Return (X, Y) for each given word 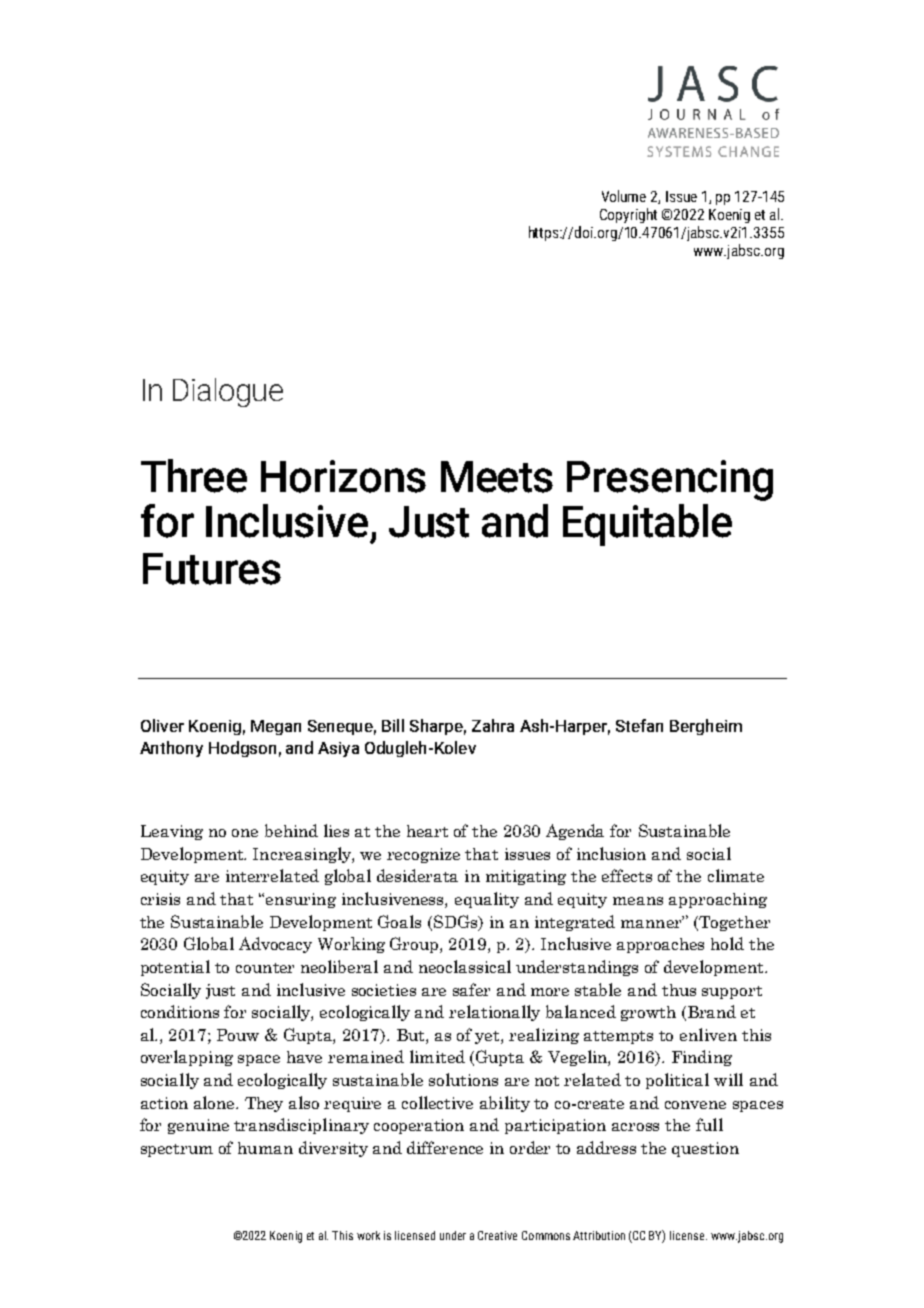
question (705, 1149)
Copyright (628, 215)
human (265, 1148)
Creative (497, 1235)
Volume (624, 196)
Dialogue (228, 392)
